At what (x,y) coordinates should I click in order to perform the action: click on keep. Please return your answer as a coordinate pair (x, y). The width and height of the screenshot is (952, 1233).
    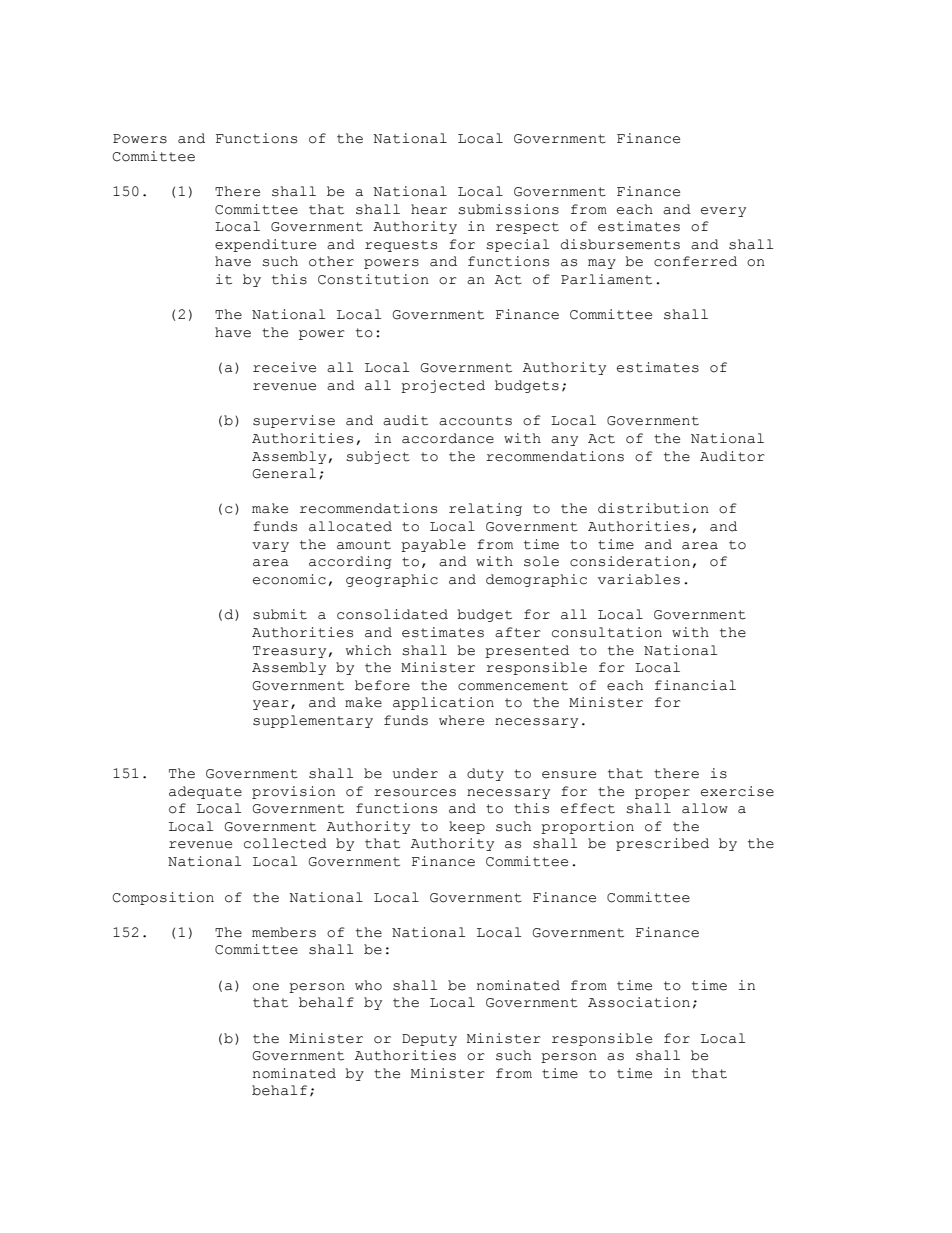
    Looking at the image, I should click on (467, 827).
